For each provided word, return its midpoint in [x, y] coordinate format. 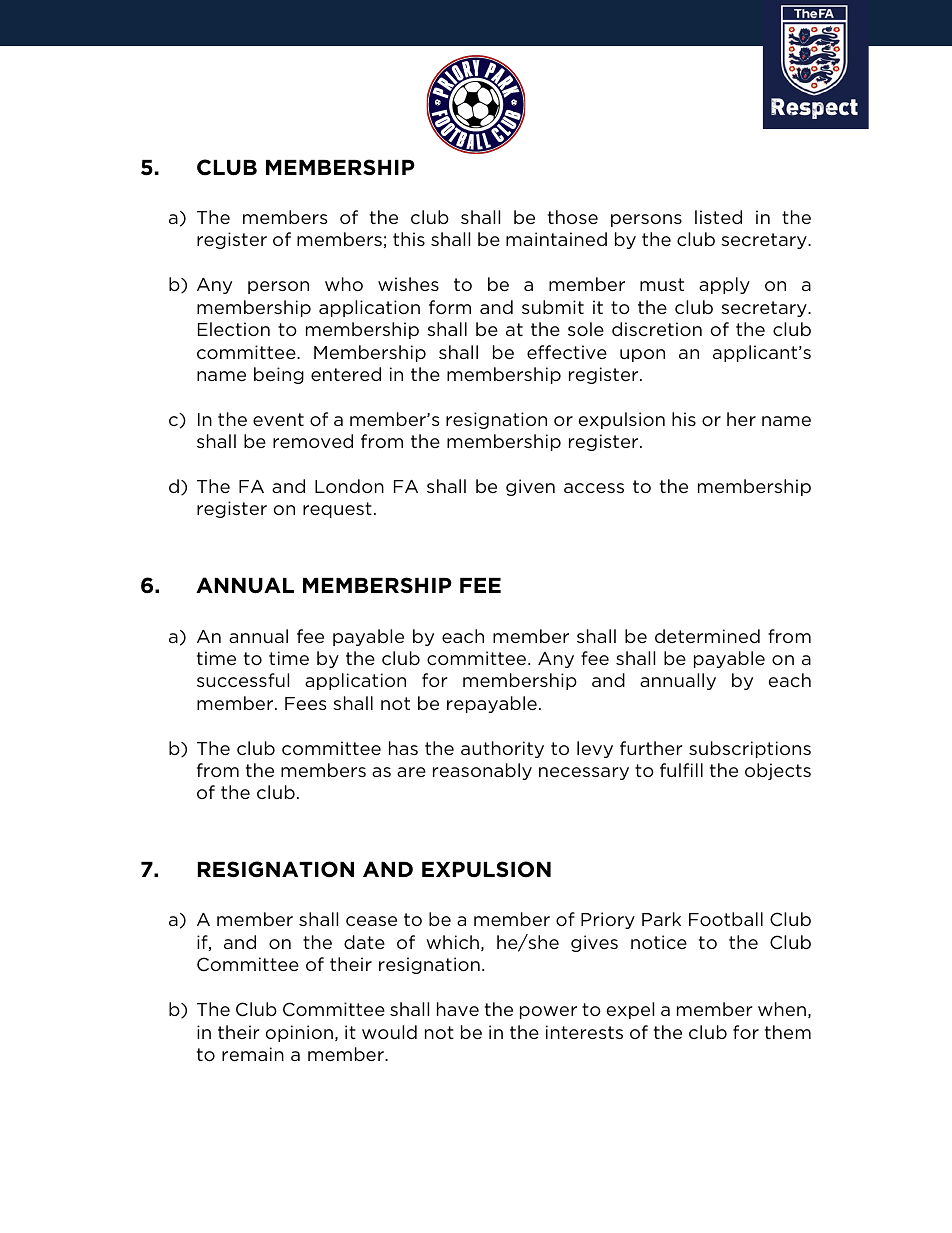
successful [243, 680]
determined [707, 636]
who [344, 284]
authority [502, 749]
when [782, 1009]
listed [718, 217]
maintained [556, 239]
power [548, 1012]
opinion [299, 1033]
